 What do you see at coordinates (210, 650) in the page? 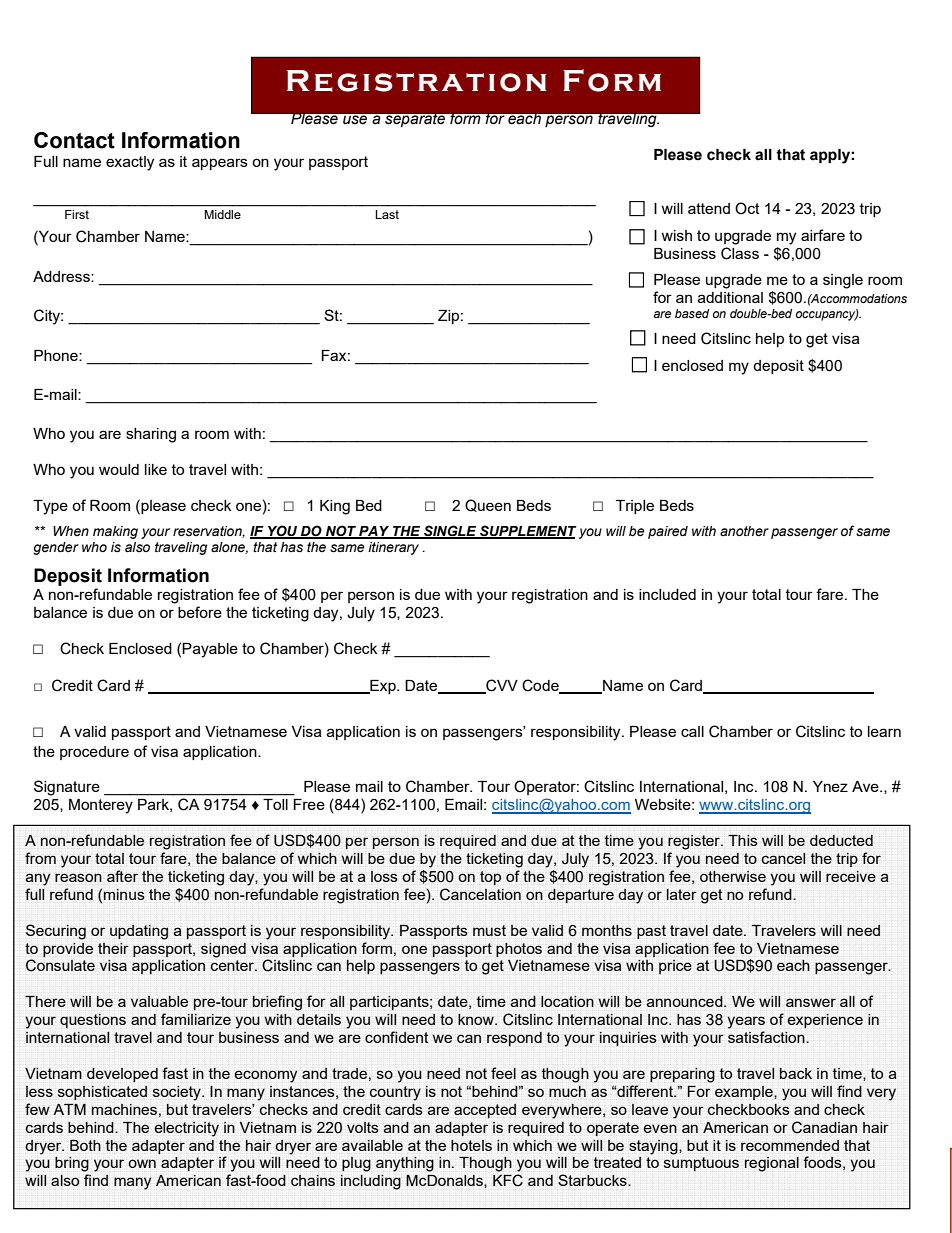
I see `Payable` at bounding box center [210, 650].
